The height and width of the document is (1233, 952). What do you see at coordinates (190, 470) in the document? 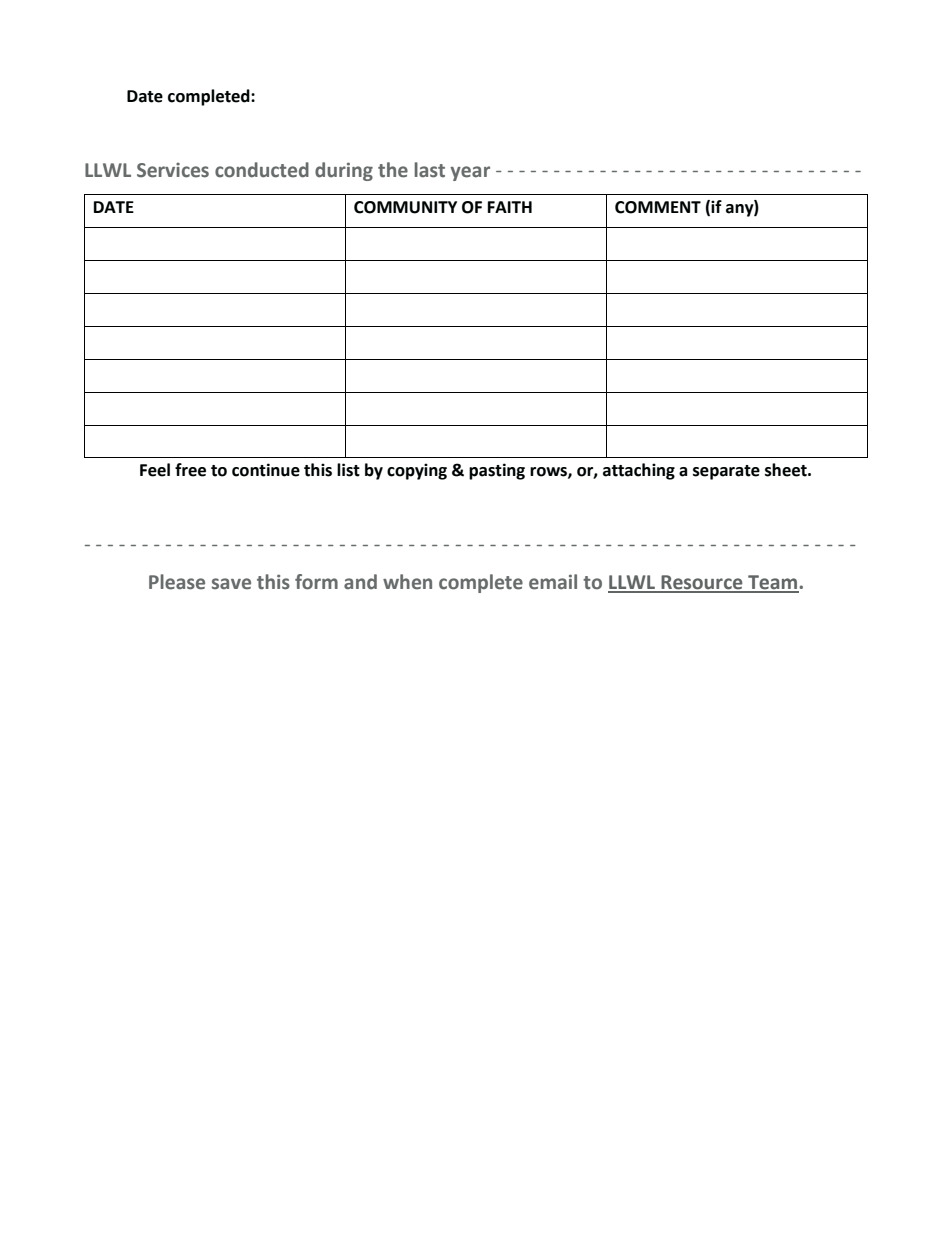
I see `free` at bounding box center [190, 470].
